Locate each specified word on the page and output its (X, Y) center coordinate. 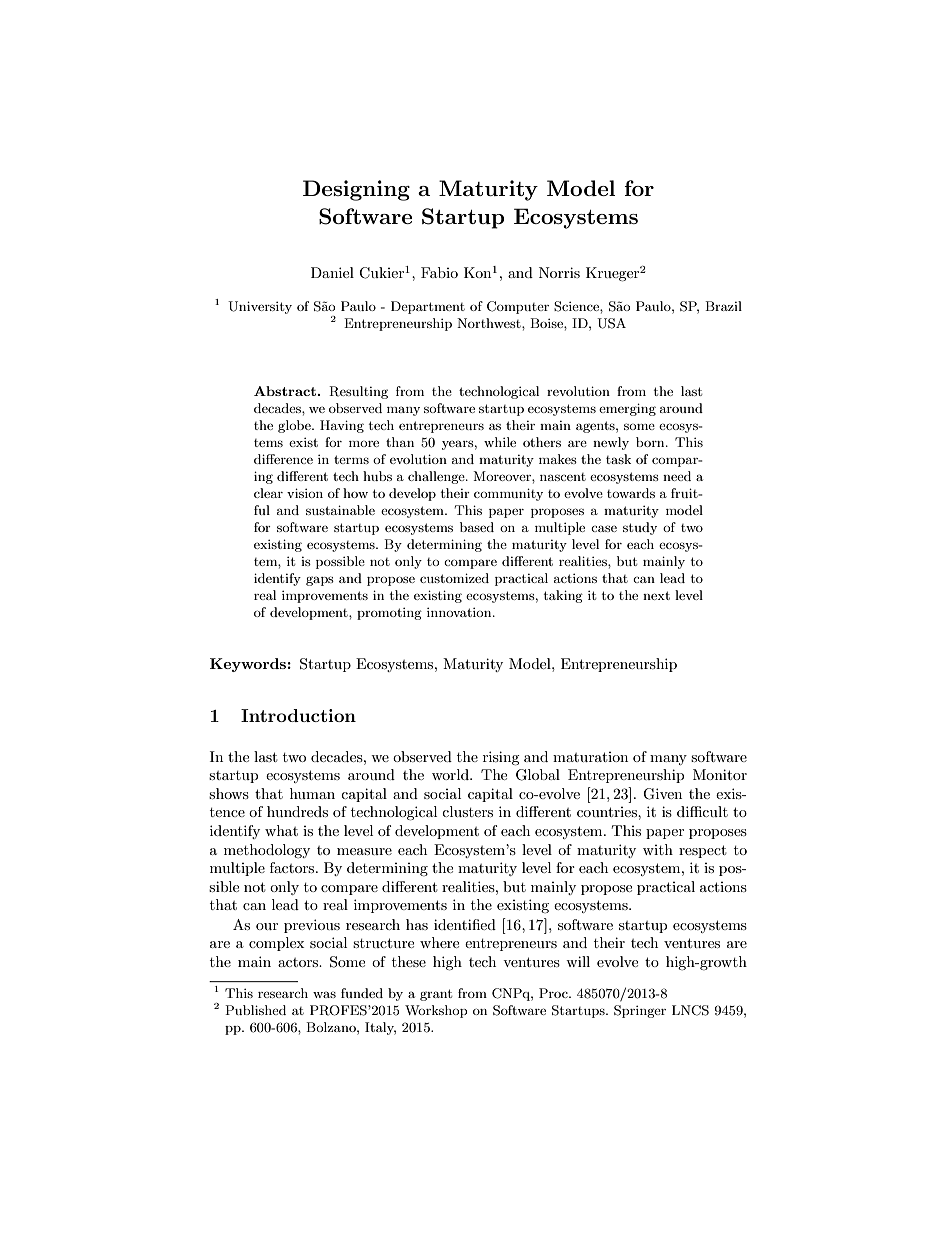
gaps (320, 581)
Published (255, 1010)
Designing (356, 190)
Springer (640, 1011)
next (656, 595)
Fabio (439, 272)
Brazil (723, 306)
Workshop (436, 1011)
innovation (460, 612)
